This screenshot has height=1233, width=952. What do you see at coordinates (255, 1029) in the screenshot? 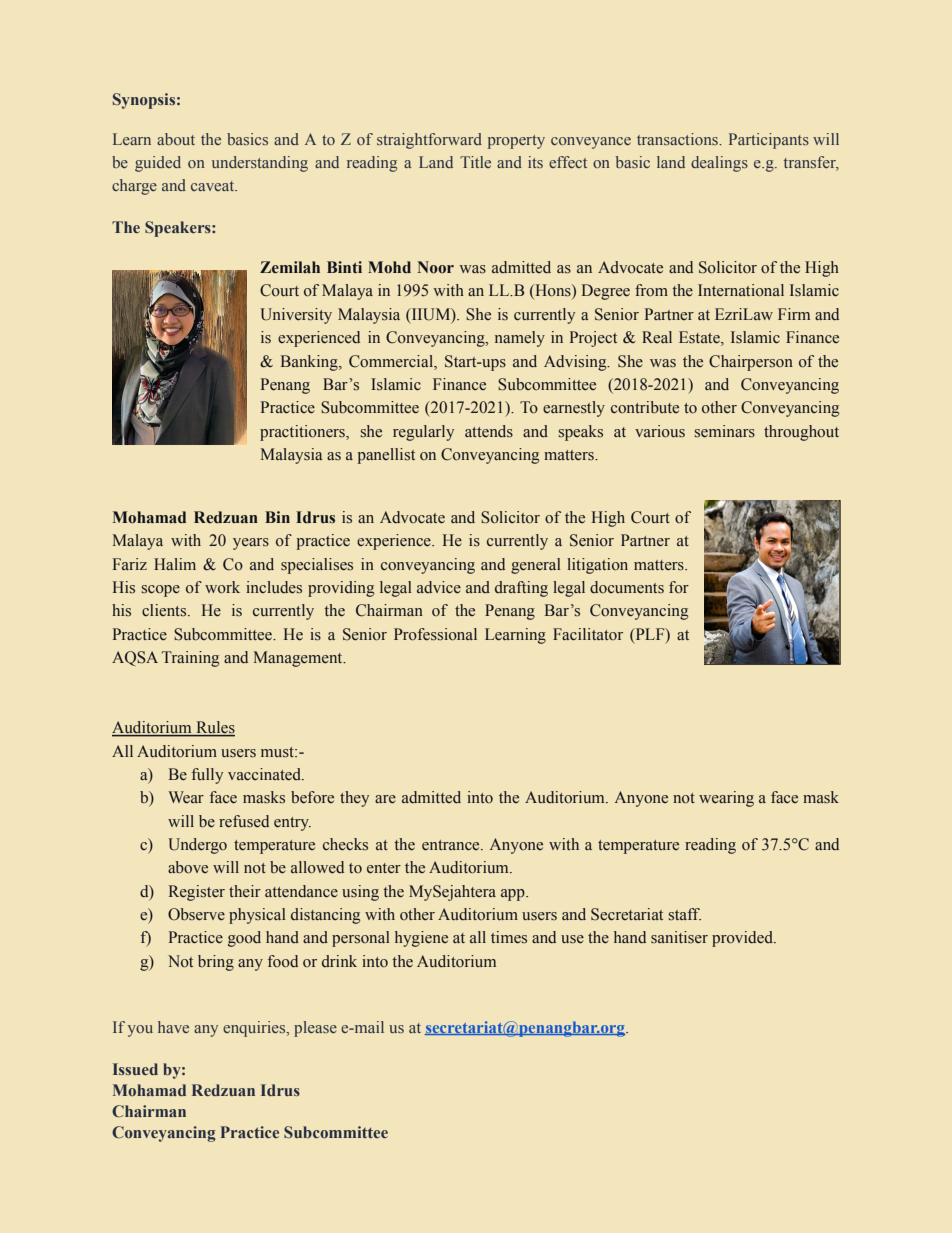
I see `enquiries` at bounding box center [255, 1029].
